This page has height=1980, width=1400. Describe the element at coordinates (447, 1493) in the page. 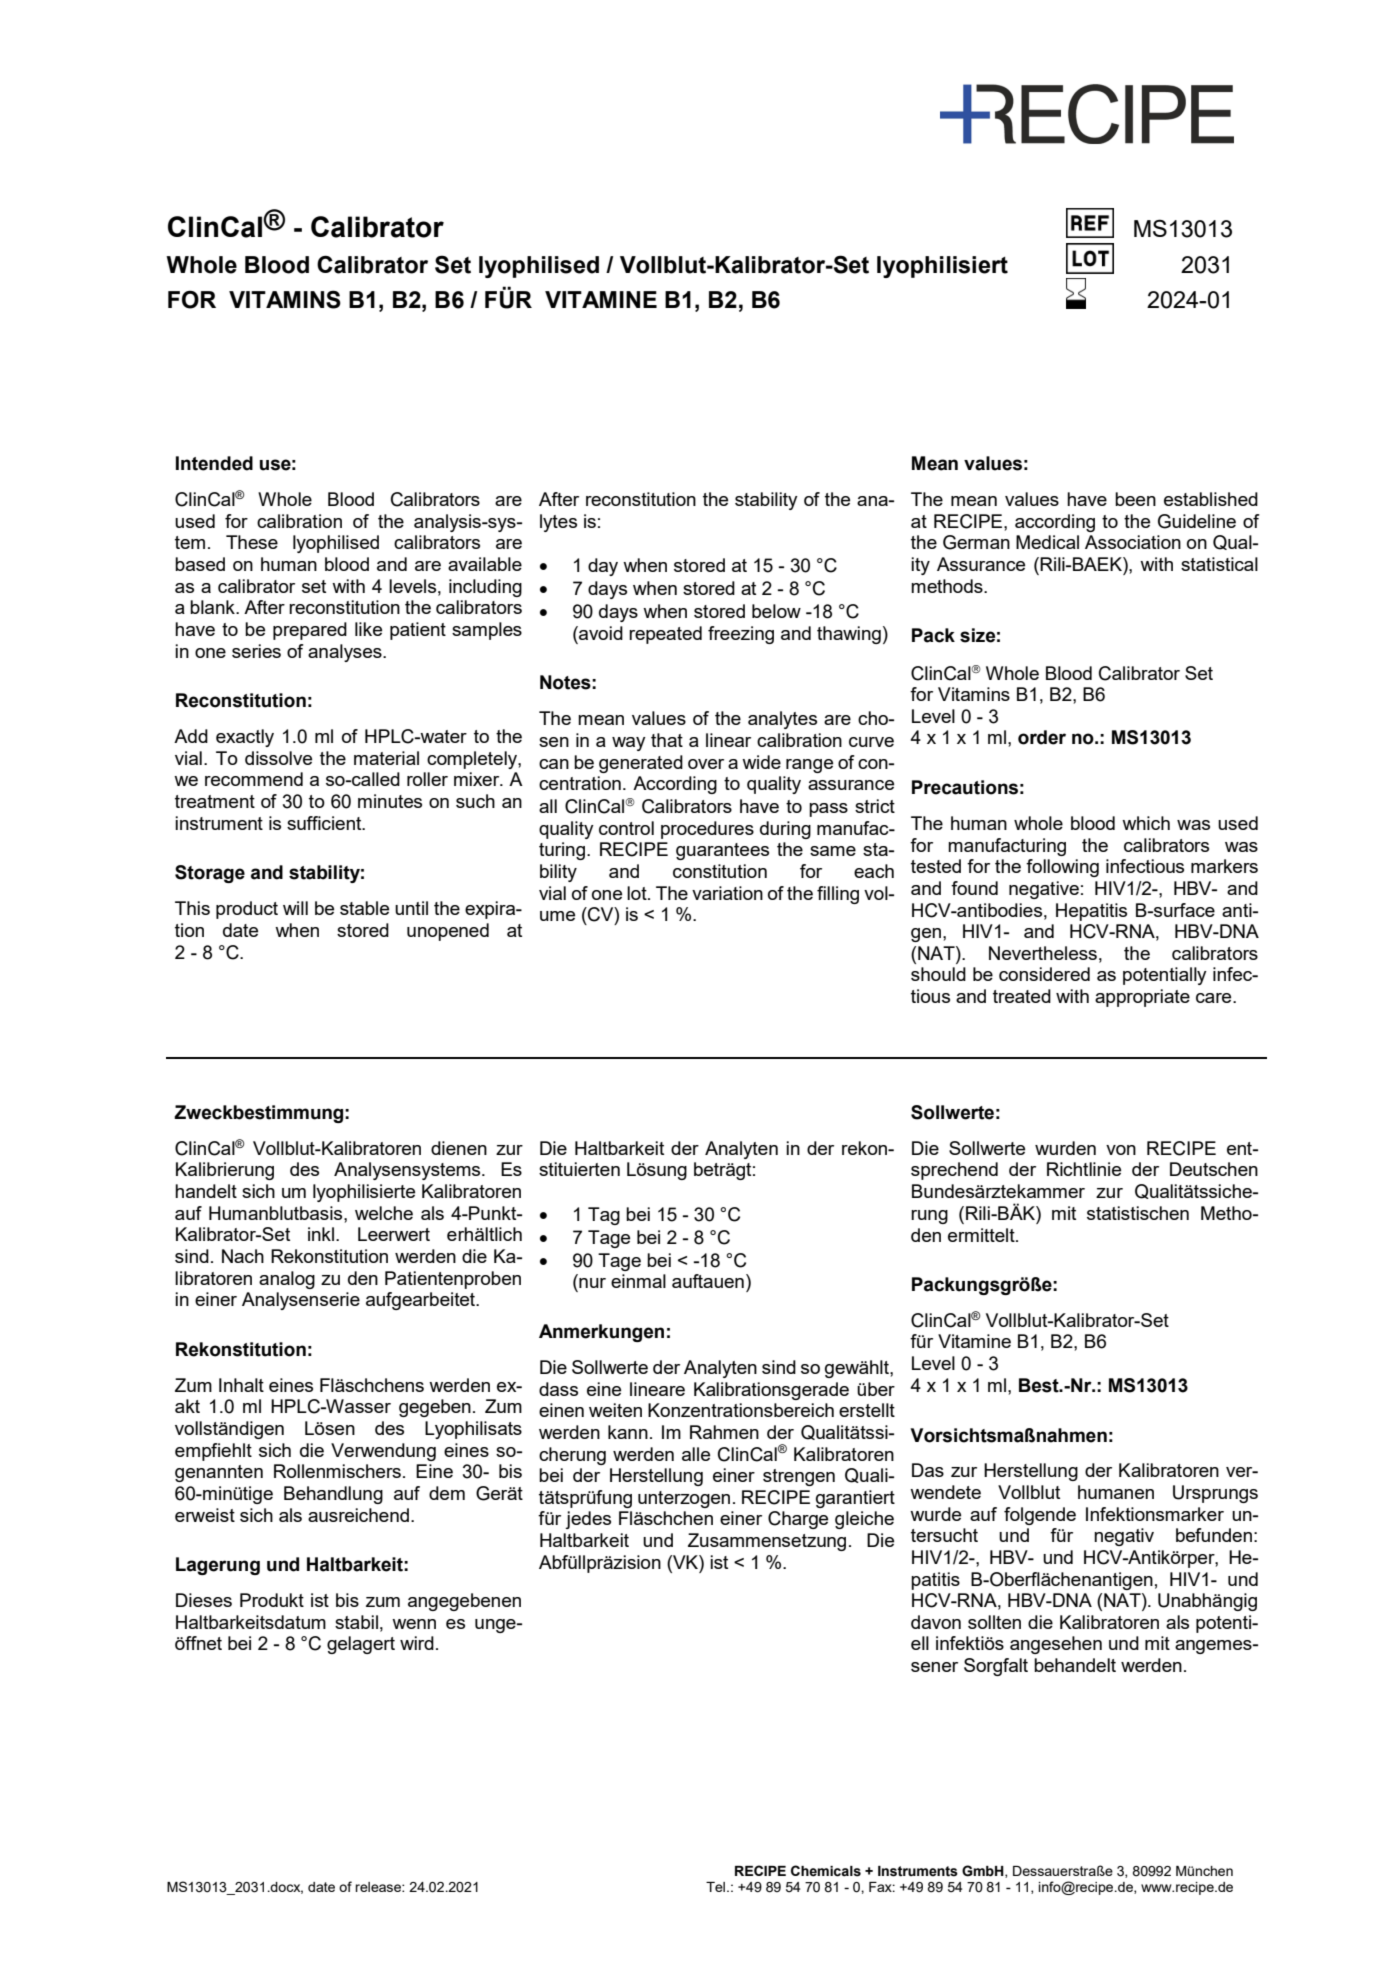

I see `dem` at that location.
